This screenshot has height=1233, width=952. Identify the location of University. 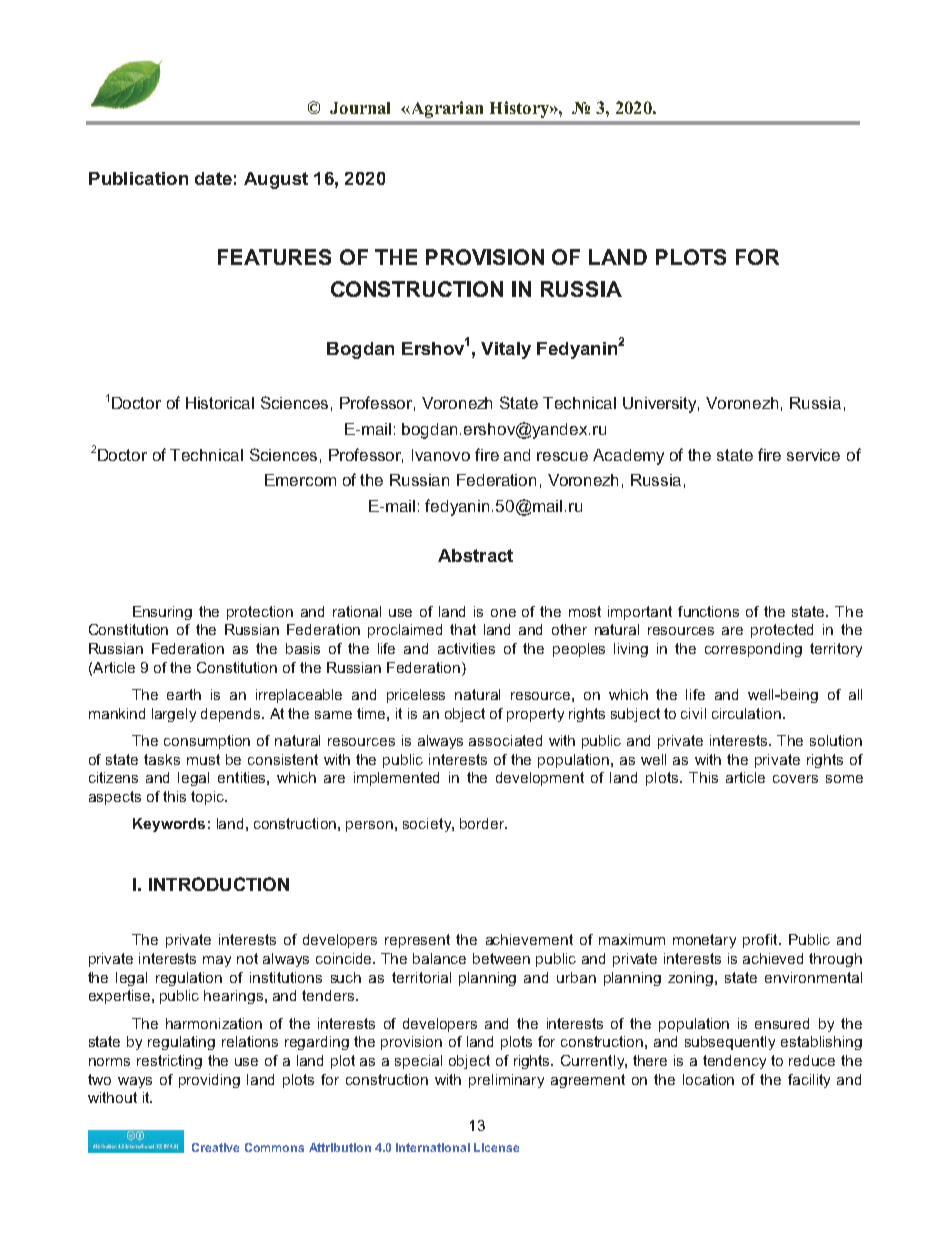
(661, 405).
